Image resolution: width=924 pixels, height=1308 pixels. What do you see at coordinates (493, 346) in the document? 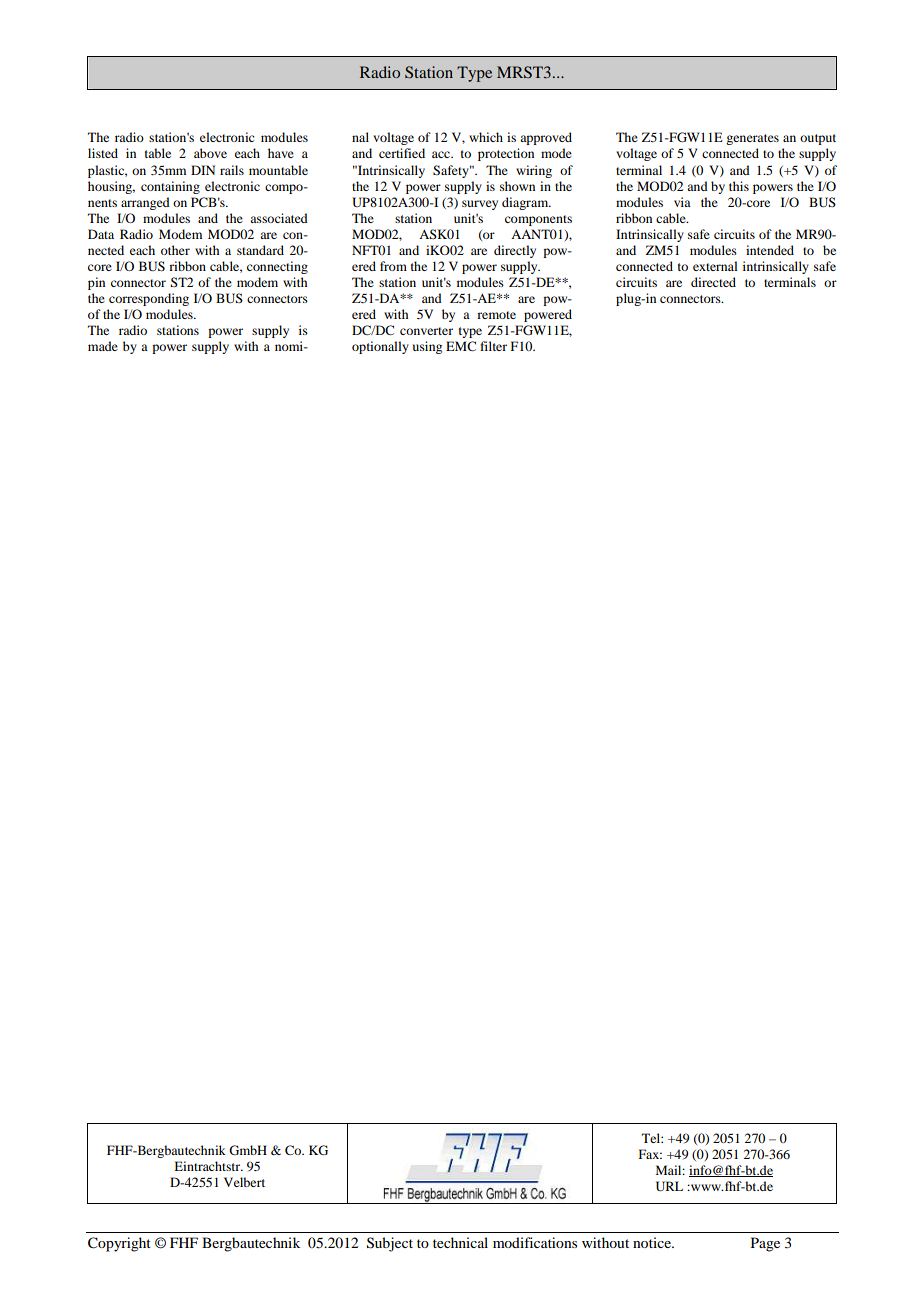
I see `filter` at bounding box center [493, 346].
